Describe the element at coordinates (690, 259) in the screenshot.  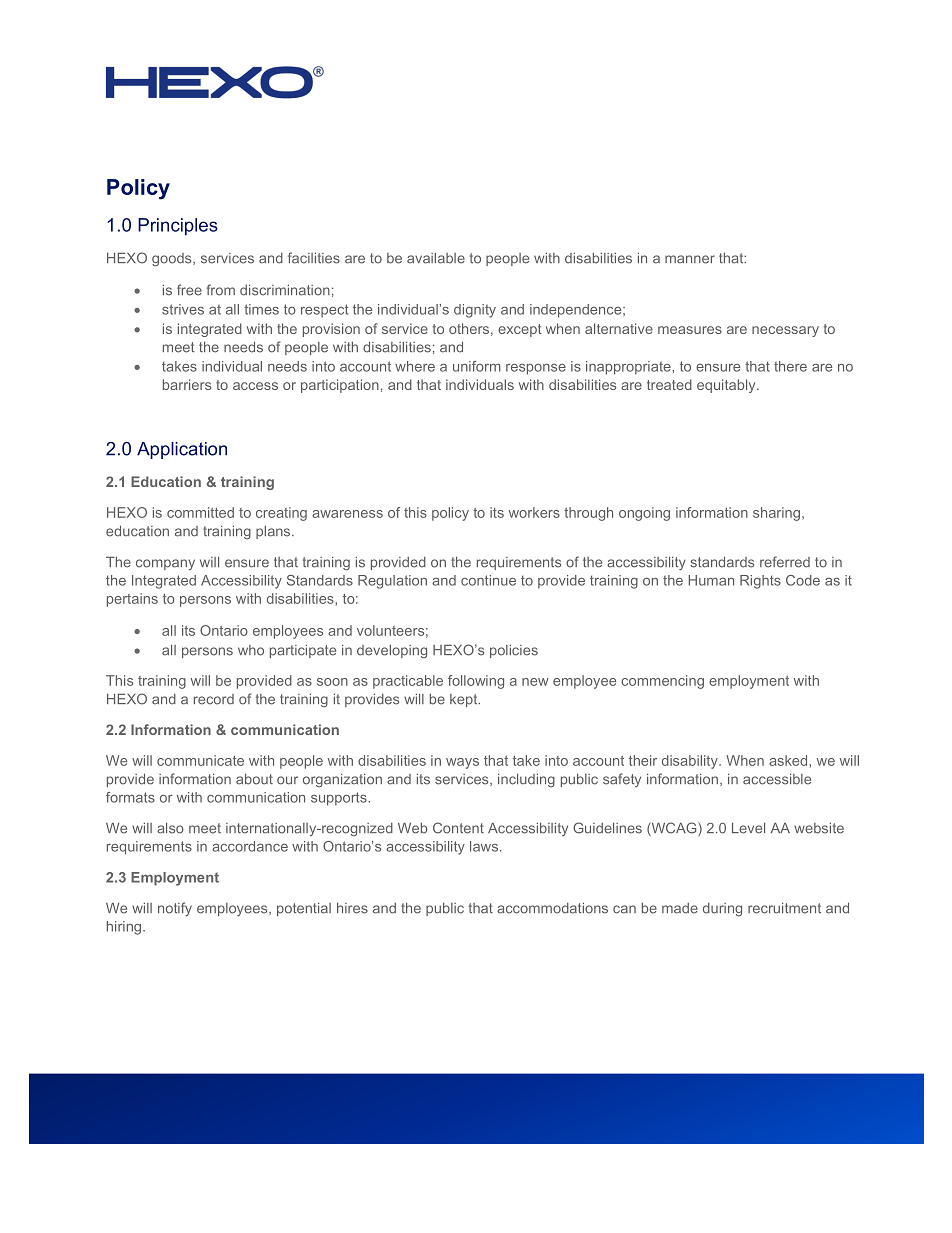
I see `manner` at that location.
